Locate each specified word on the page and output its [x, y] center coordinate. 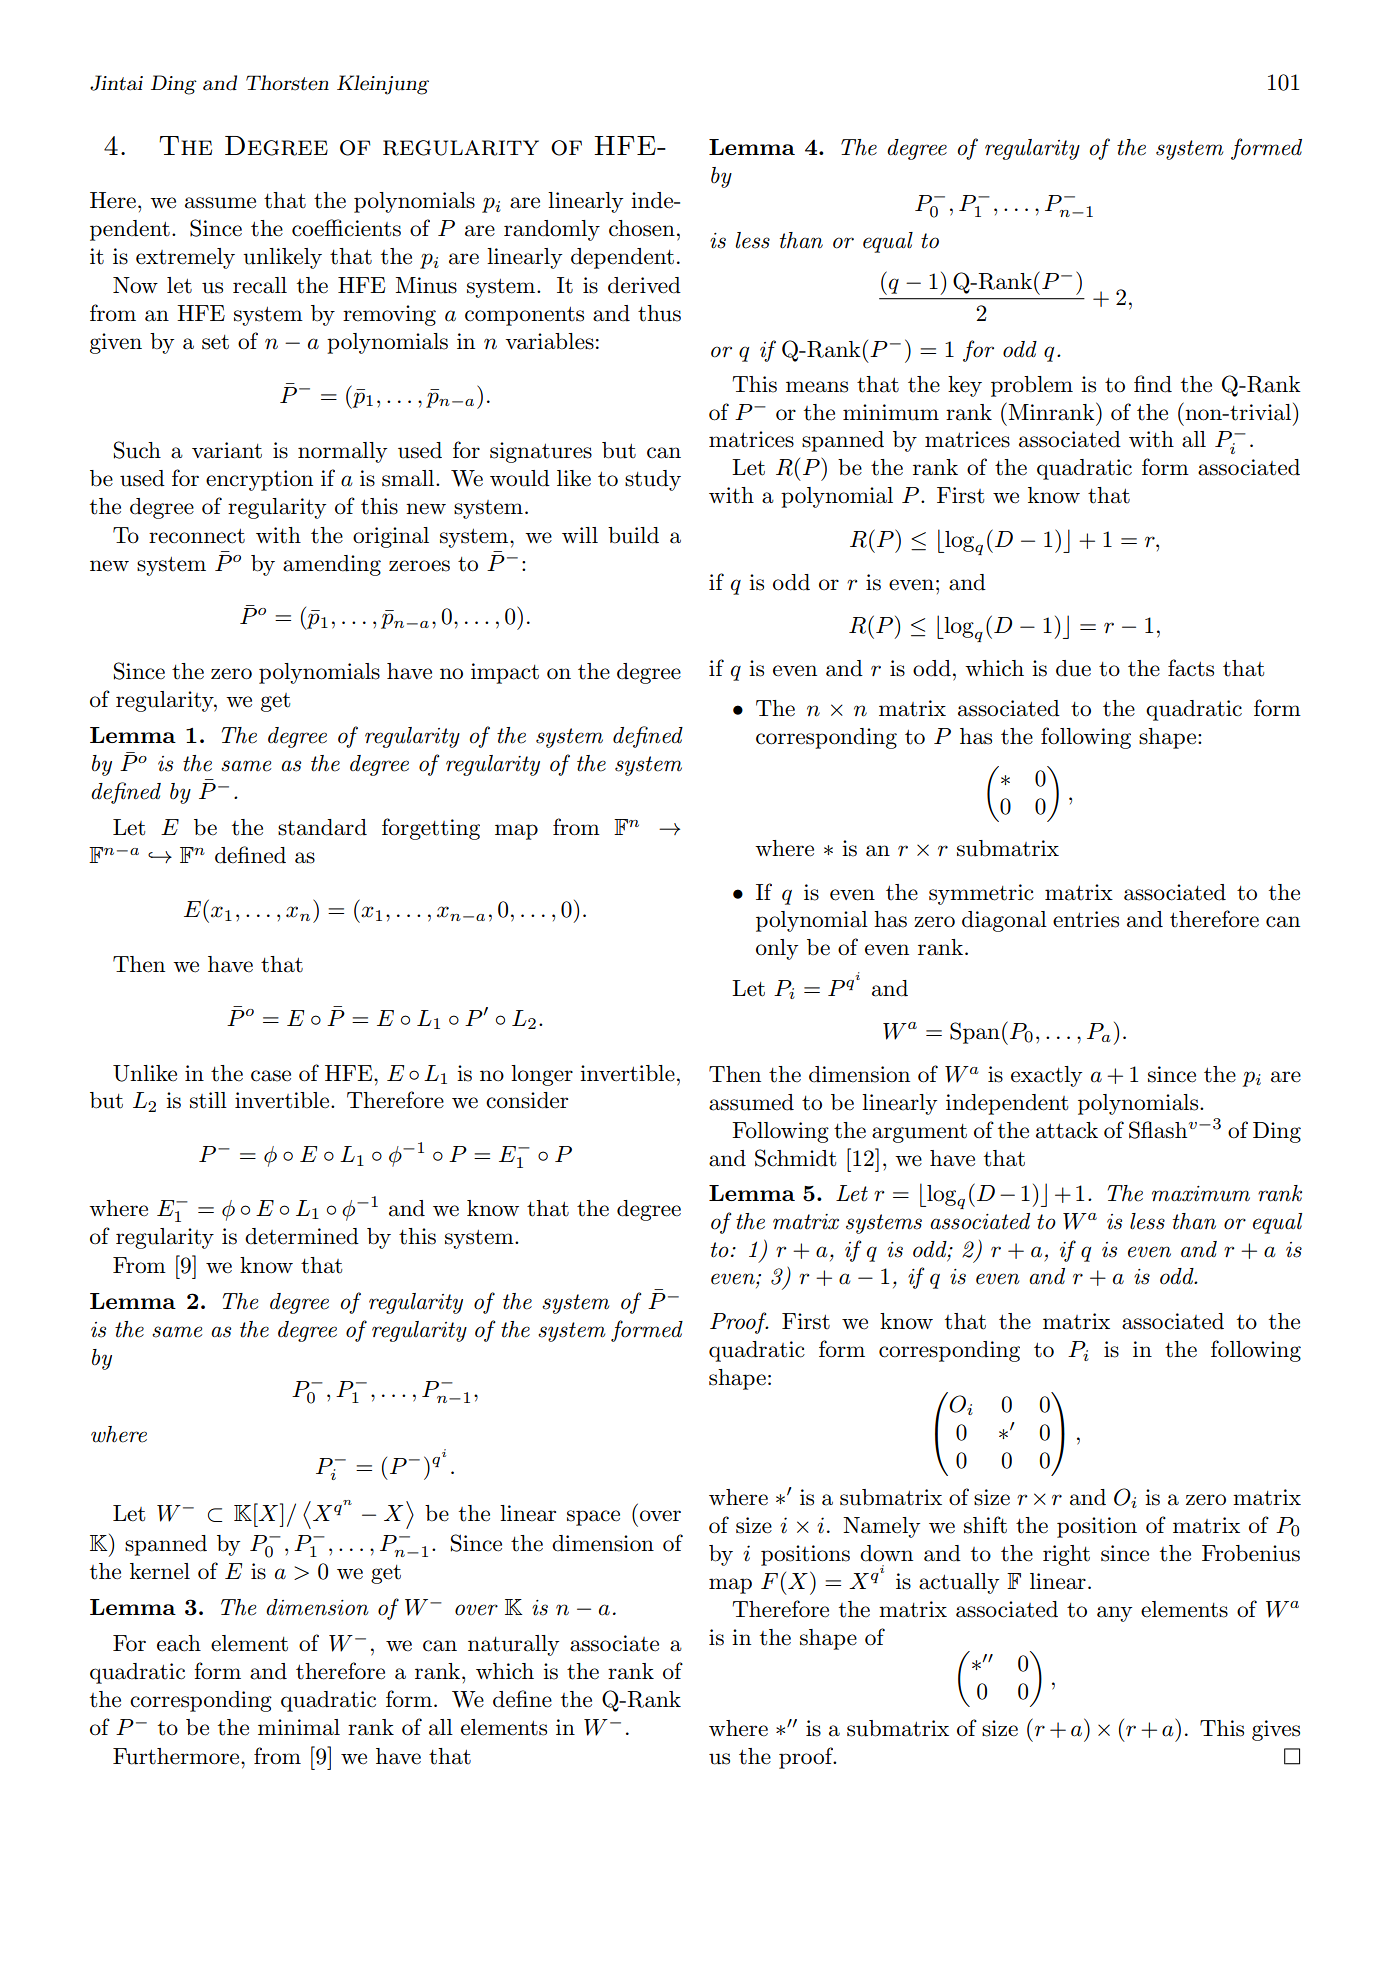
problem [1032, 386]
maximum [1201, 1194]
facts [1191, 668]
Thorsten [287, 83]
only [777, 949]
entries [1086, 919]
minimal [299, 1727]
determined [302, 1236]
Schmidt [795, 1158]
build [633, 535]
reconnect [197, 536]
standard [322, 827]
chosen [642, 228]
